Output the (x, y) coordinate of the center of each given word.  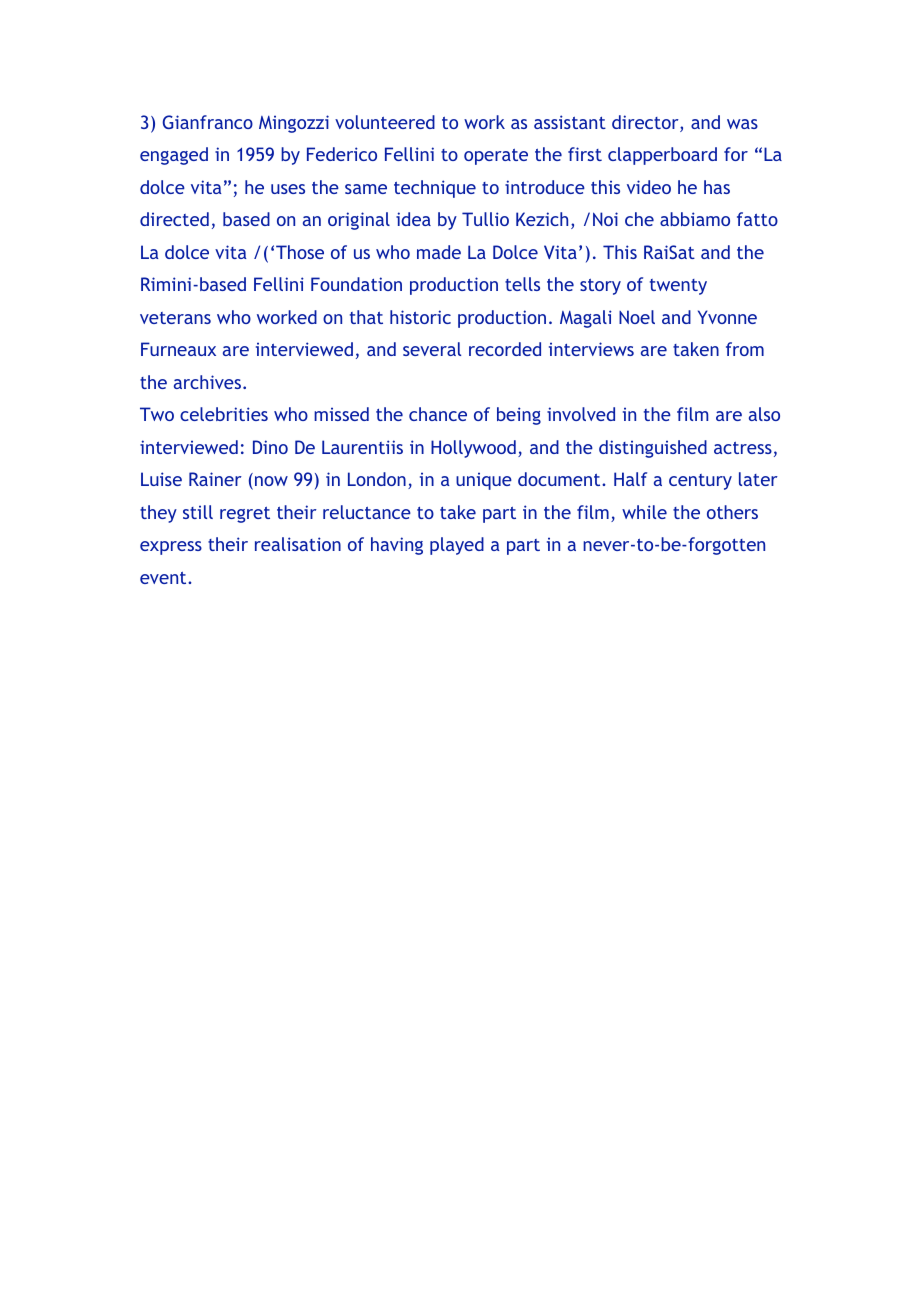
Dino (270, 447)
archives (209, 382)
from (745, 349)
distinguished (653, 449)
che (639, 219)
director (646, 123)
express (171, 548)
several (432, 349)
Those (300, 252)
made (439, 252)
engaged (174, 156)
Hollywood (473, 449)
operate (496, 157)
